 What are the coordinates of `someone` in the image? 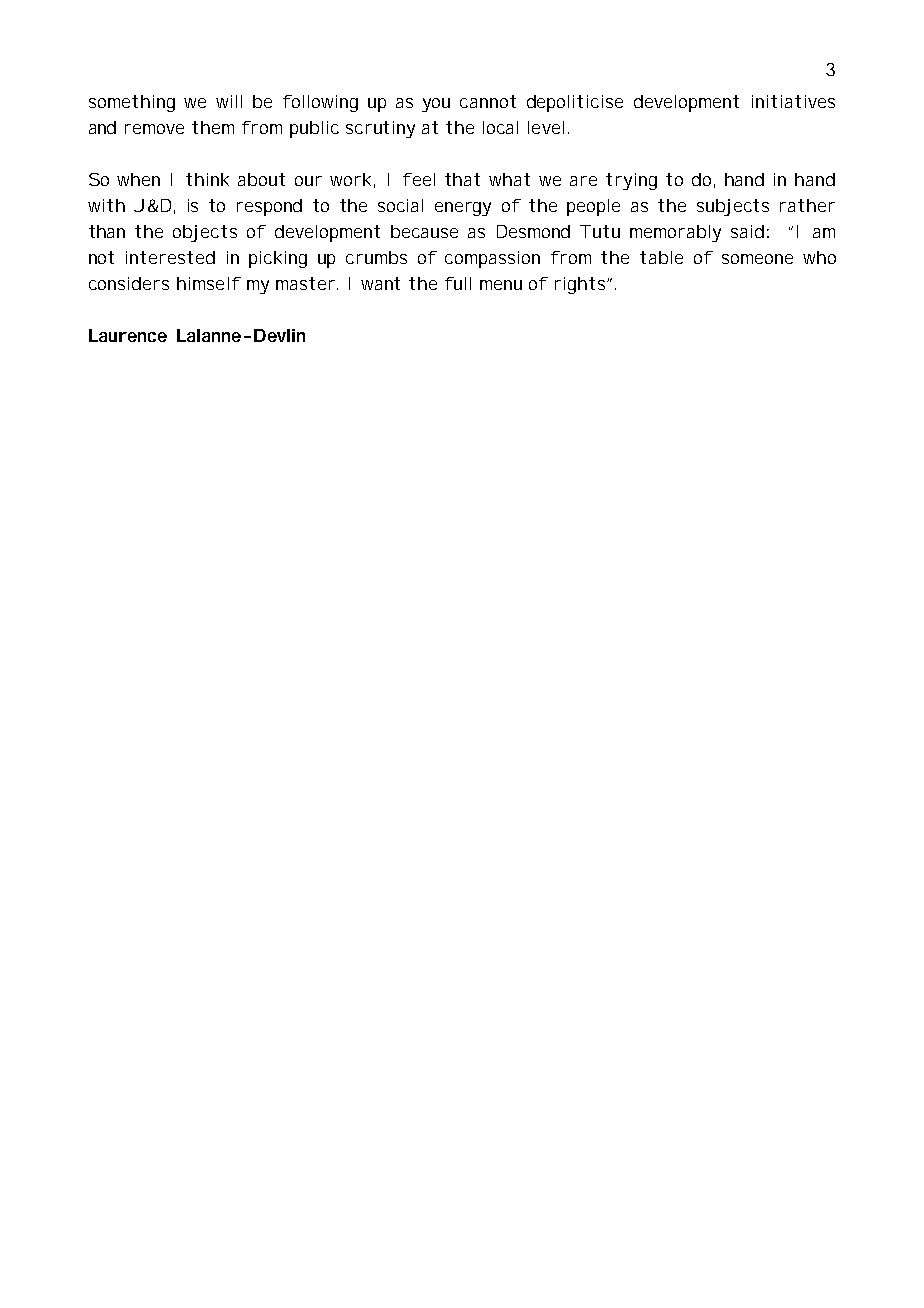 It's located at (757, 259).
